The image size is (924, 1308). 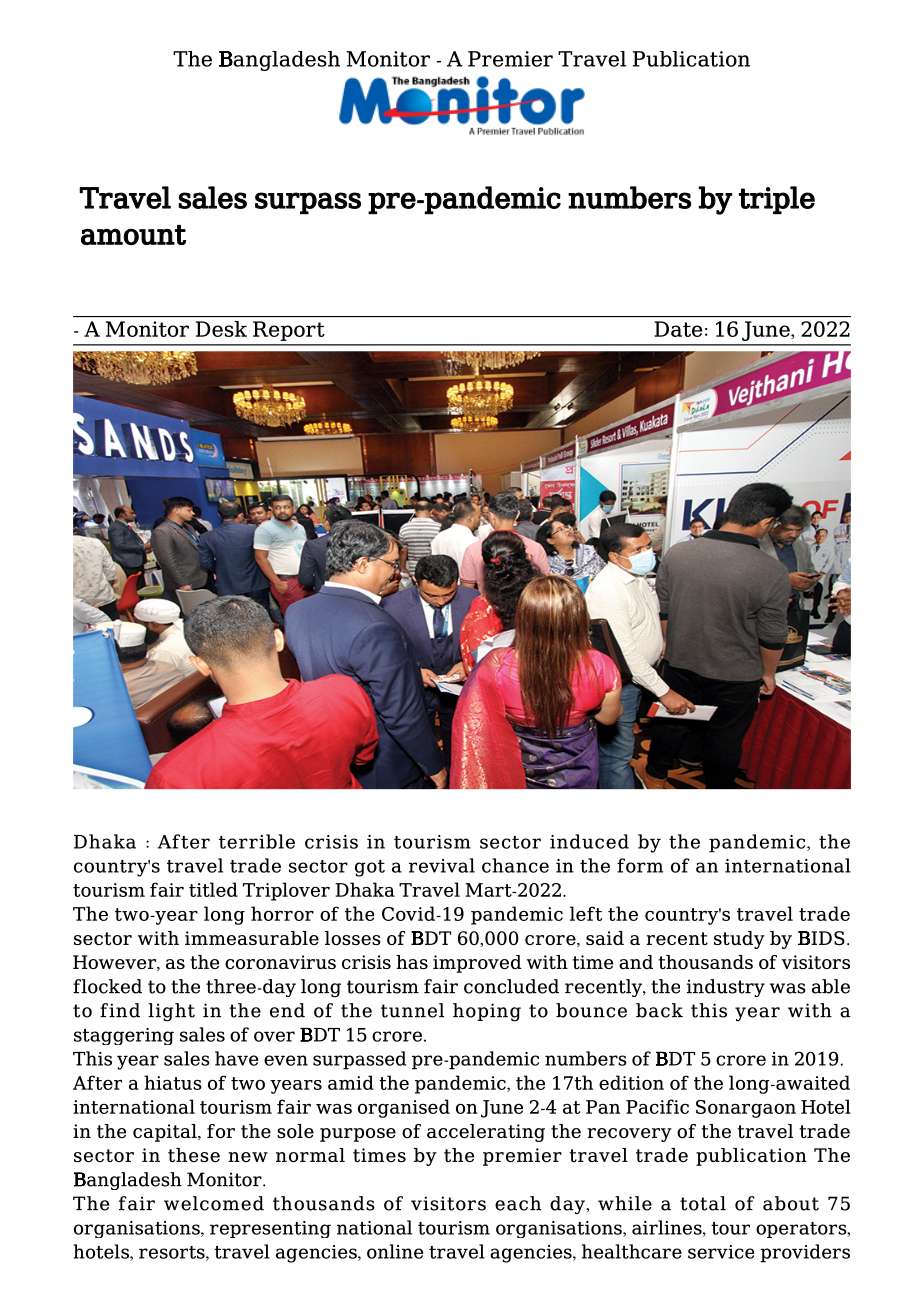 I want to click on triple, so click(x=777, y=200).
